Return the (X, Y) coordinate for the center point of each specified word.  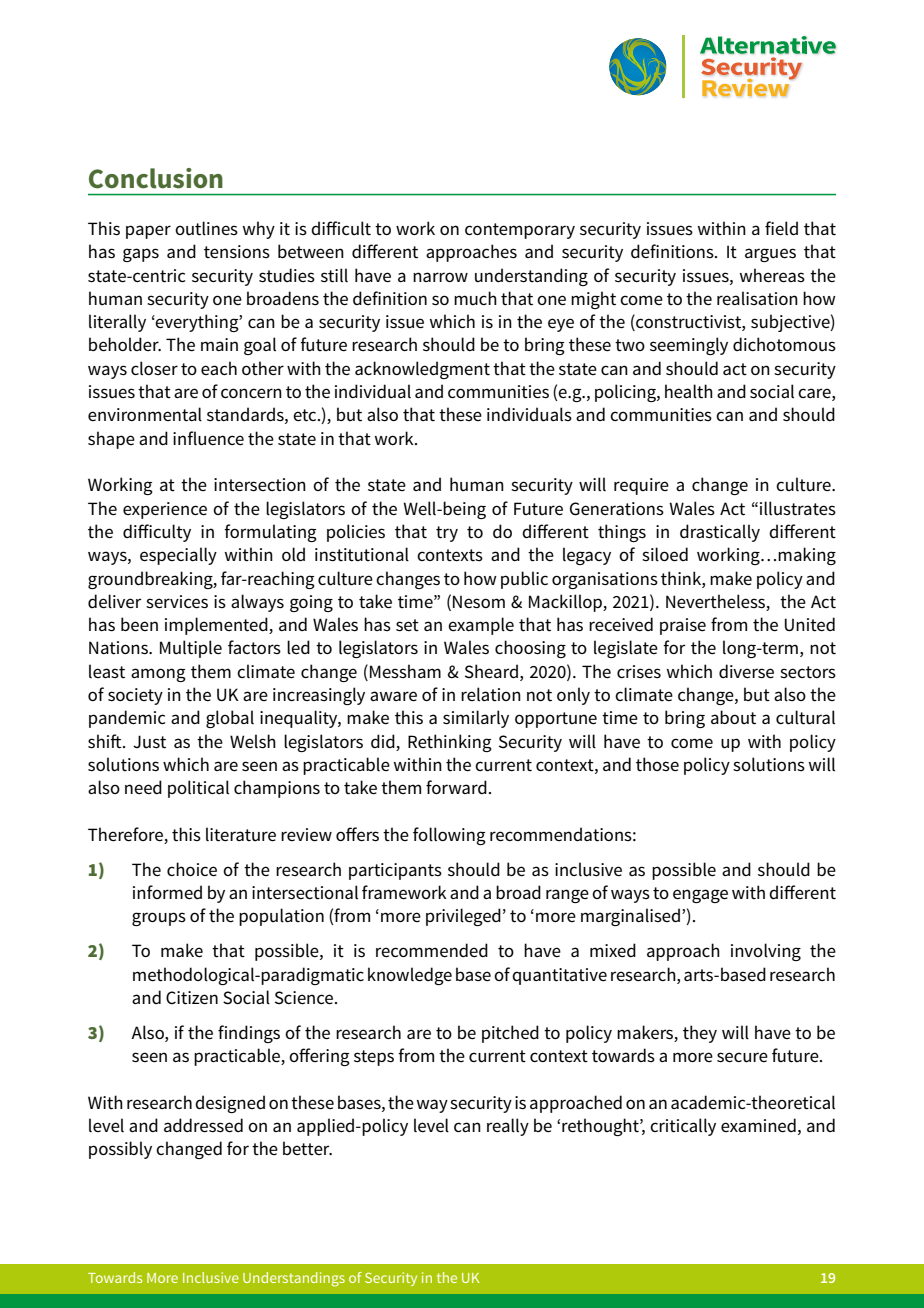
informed (167, 892)
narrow (440, 277)
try (447, 534)
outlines (206, 228)
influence (208, 438)
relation (491, 694)
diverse (746, 671)
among (158, 675)
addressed (203, 1125)
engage (700, 896)
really (508, 1127)
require (641, 486)
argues (770, 255)
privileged (463, 917)
